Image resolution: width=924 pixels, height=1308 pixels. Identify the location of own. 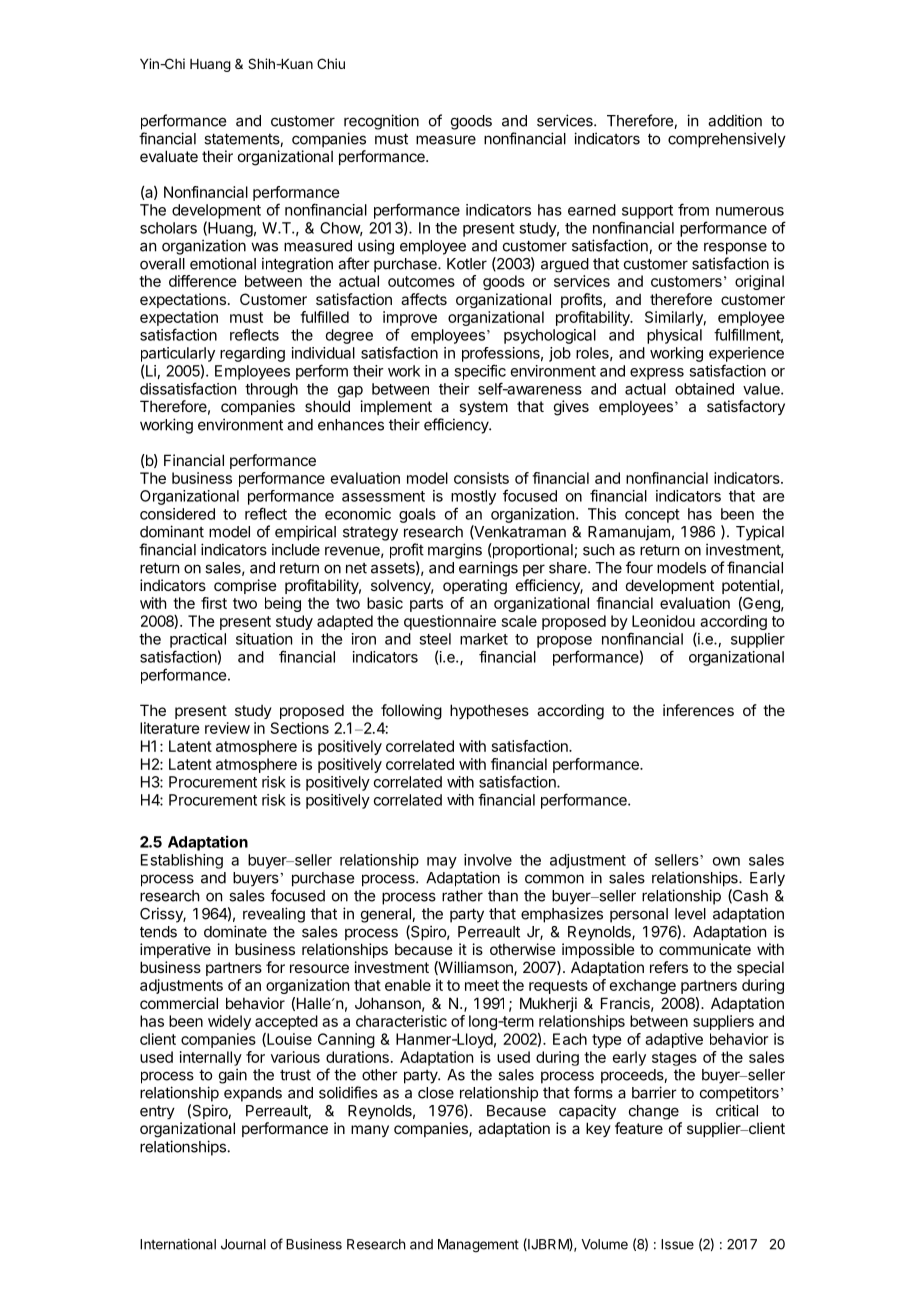
(726, 861).
